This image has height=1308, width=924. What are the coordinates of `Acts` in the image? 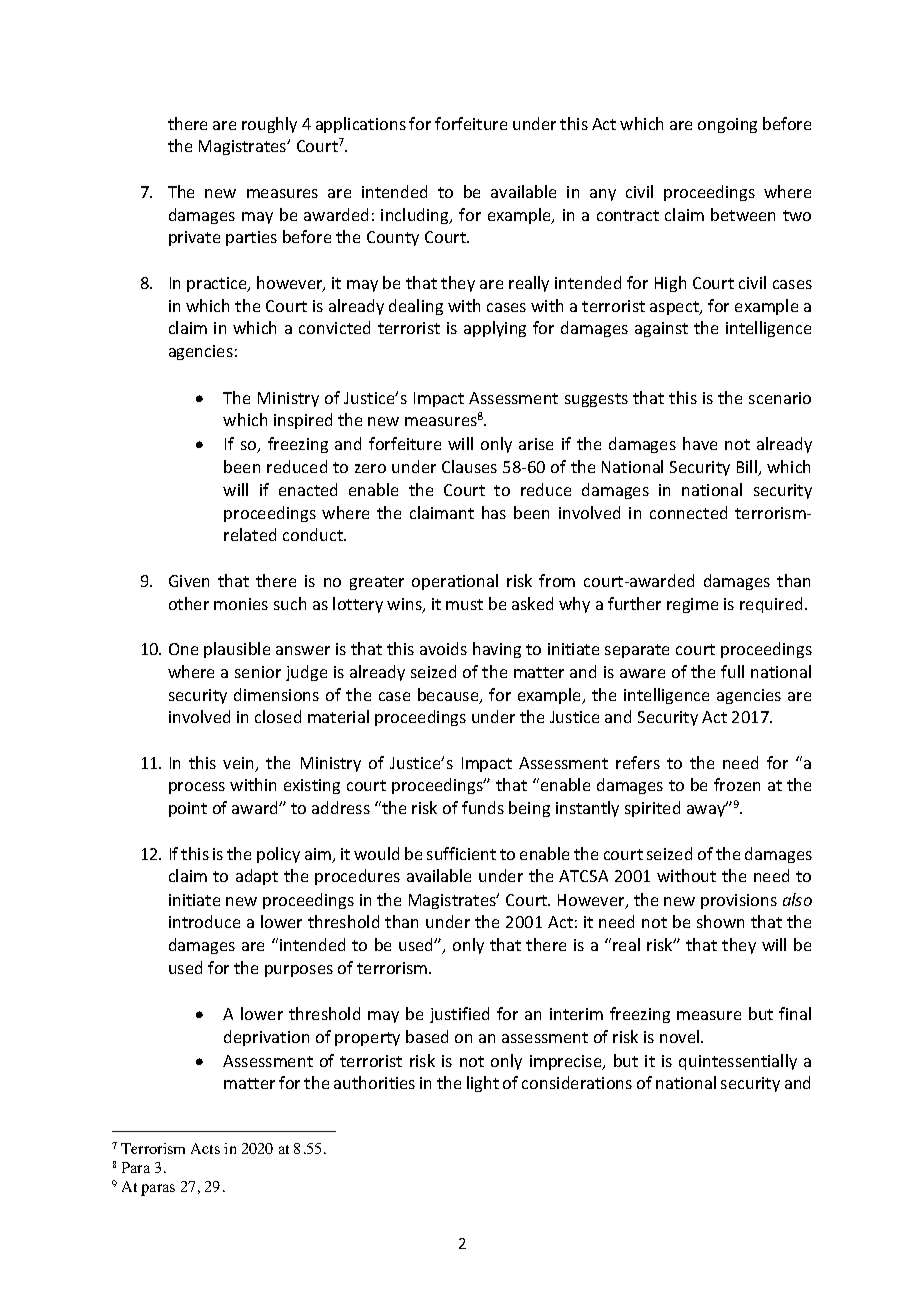 It's located at (205, 1148).
